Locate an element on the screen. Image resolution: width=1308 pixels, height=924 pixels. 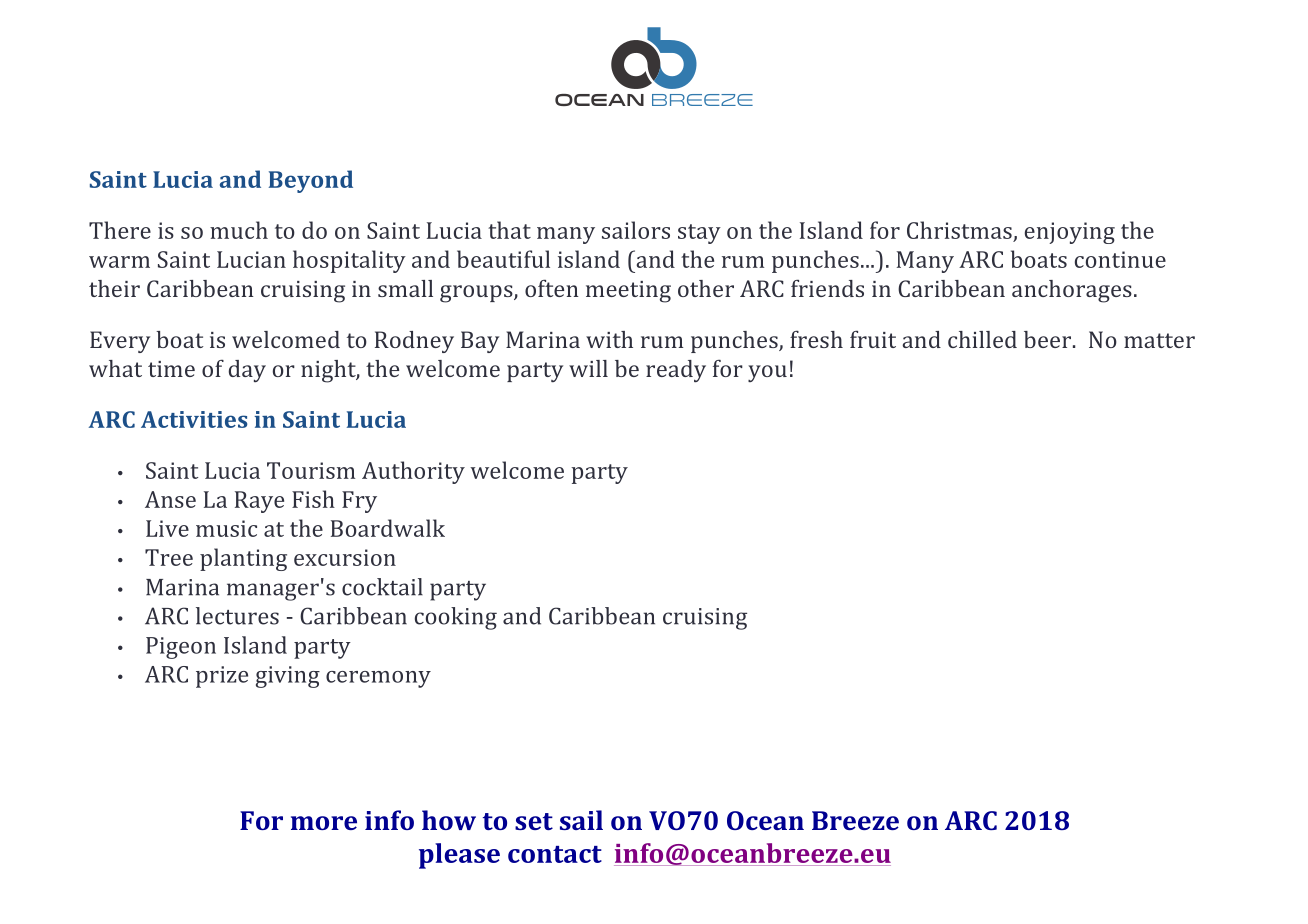
you is located at coordinates (767, 373).
